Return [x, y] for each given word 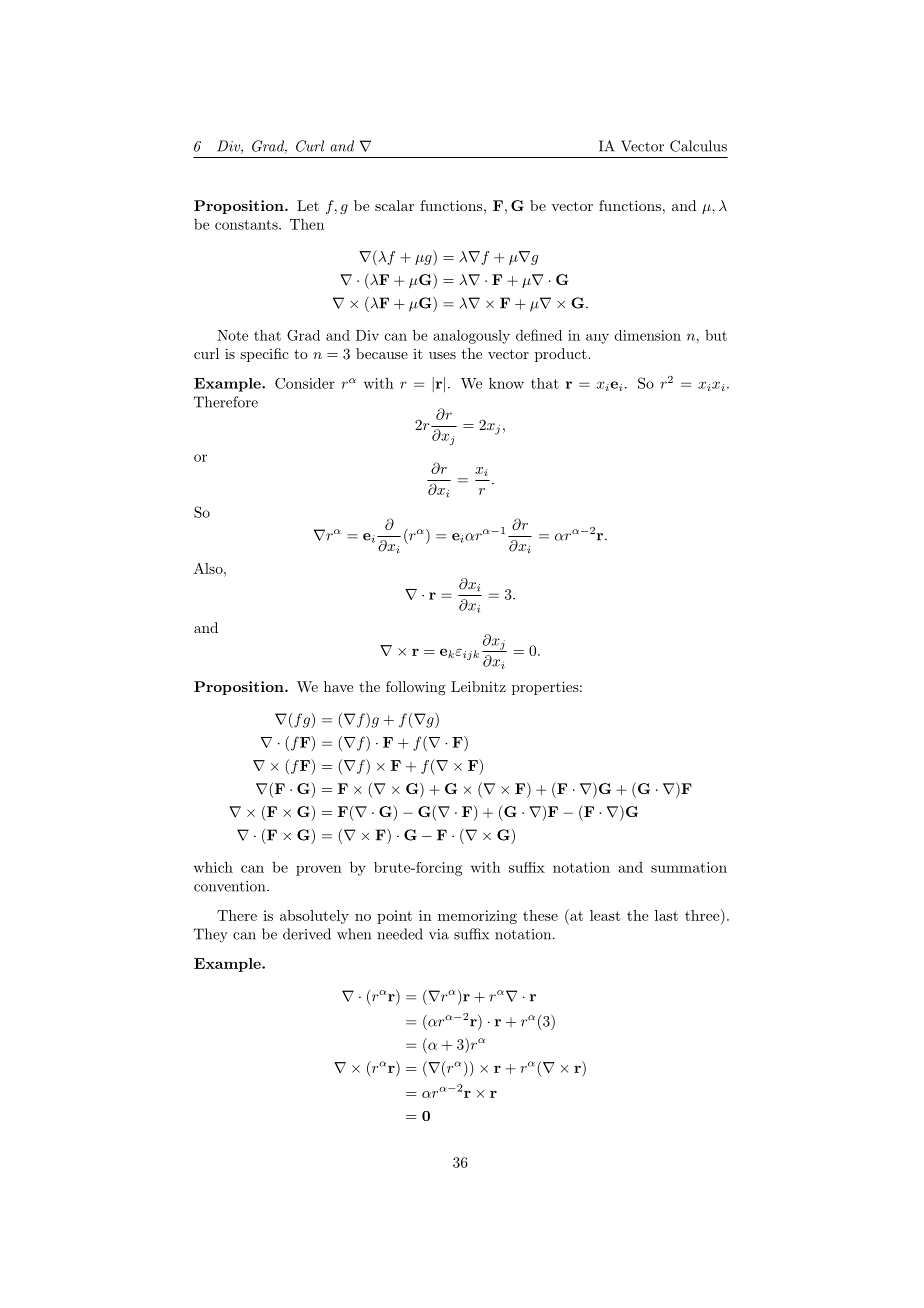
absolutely [314, 917]
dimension [648, 335]
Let [308, 205]
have [338, 686]
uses [442, 355]
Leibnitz [478, 686]
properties [545, 688]
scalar [394, 205]
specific [264, 355]
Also [209, 568]
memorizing [477, 917]
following [416, 688]
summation [689, 867]
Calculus [698, 146]
